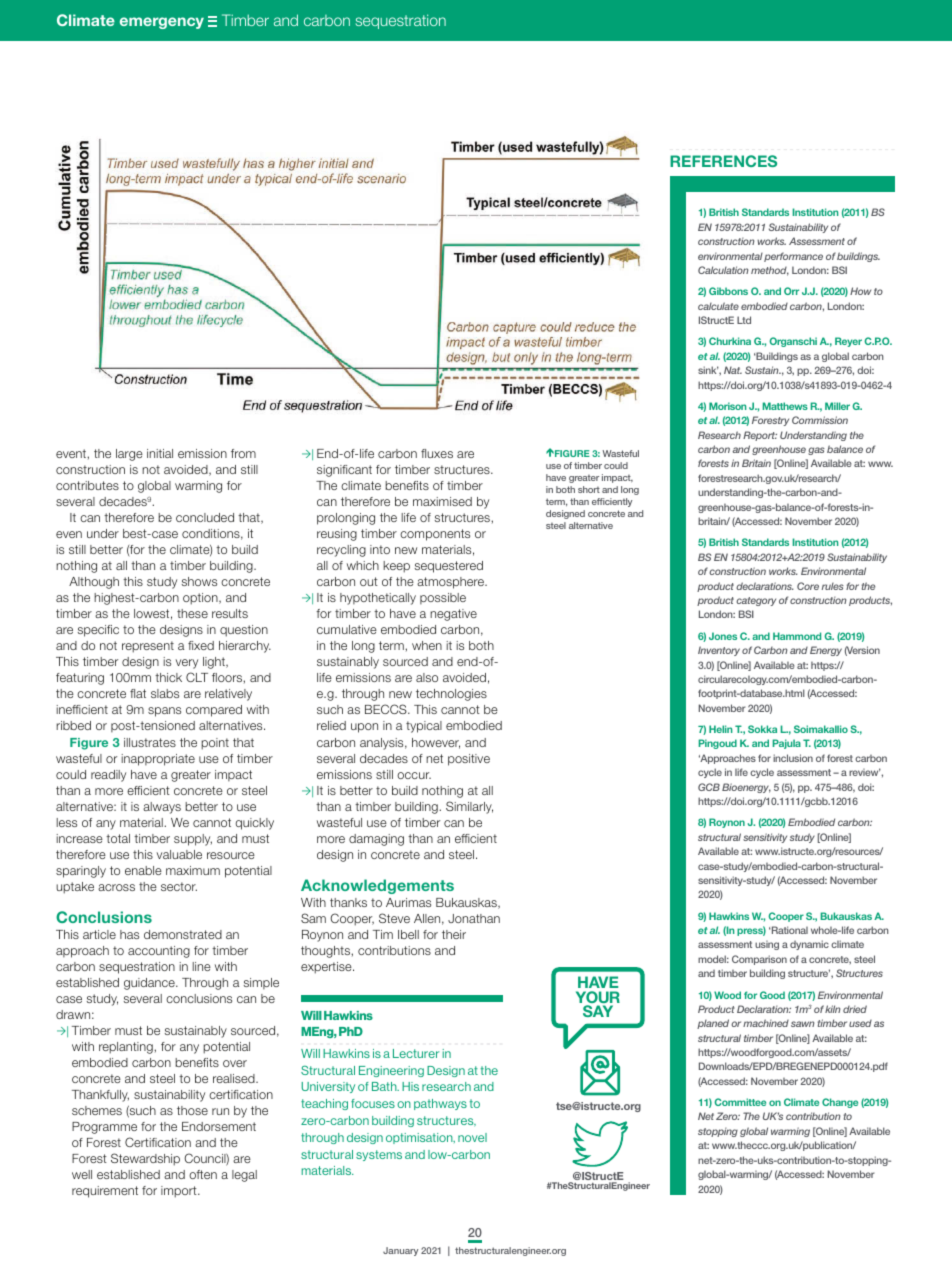 The height and width of the page is (1271, 952). Describe the element at coordinates (793, 257) in the page. I see `performance` at that location.
